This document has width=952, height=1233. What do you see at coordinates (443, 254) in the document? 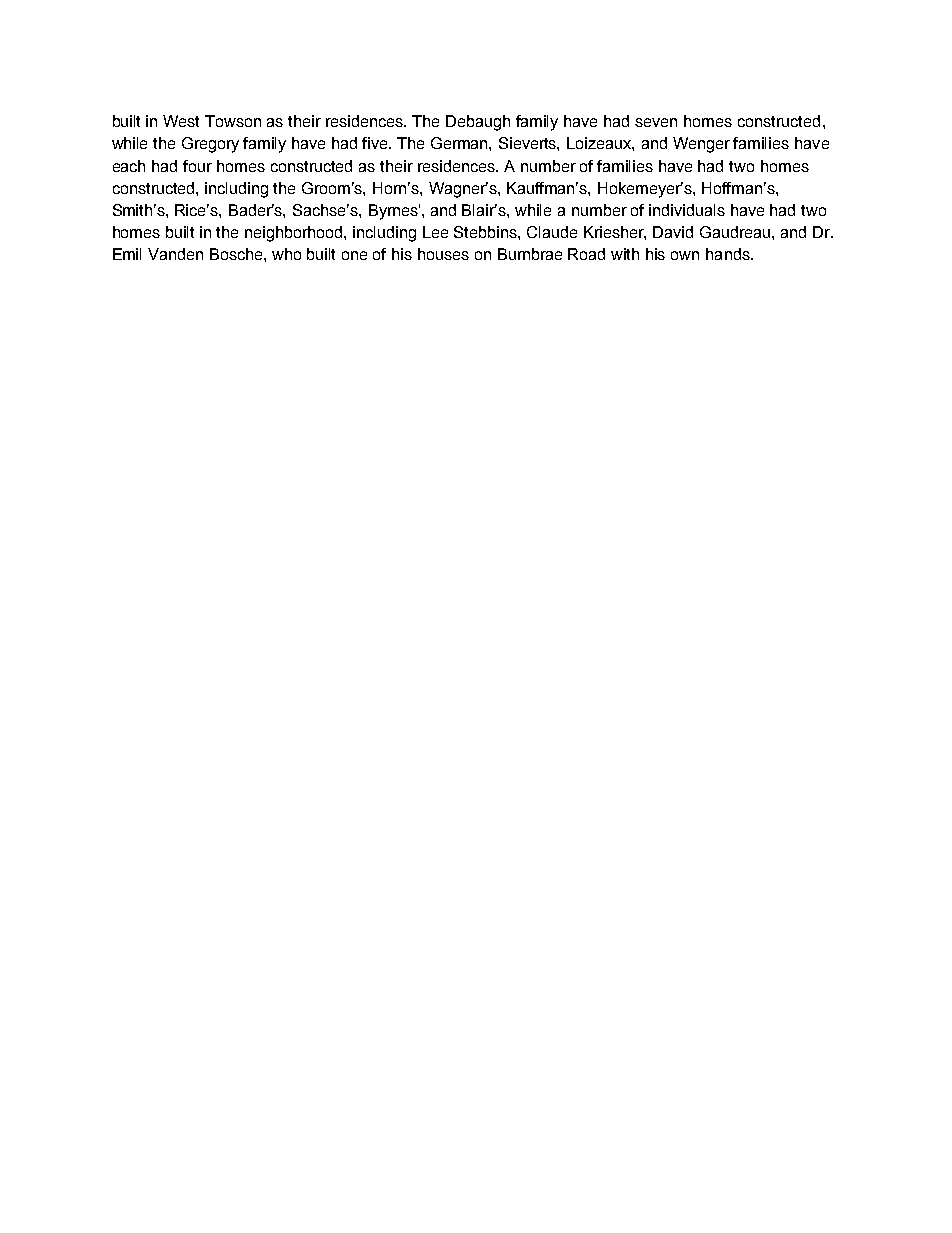
I see `houses` at bounding box center [443, 254].
